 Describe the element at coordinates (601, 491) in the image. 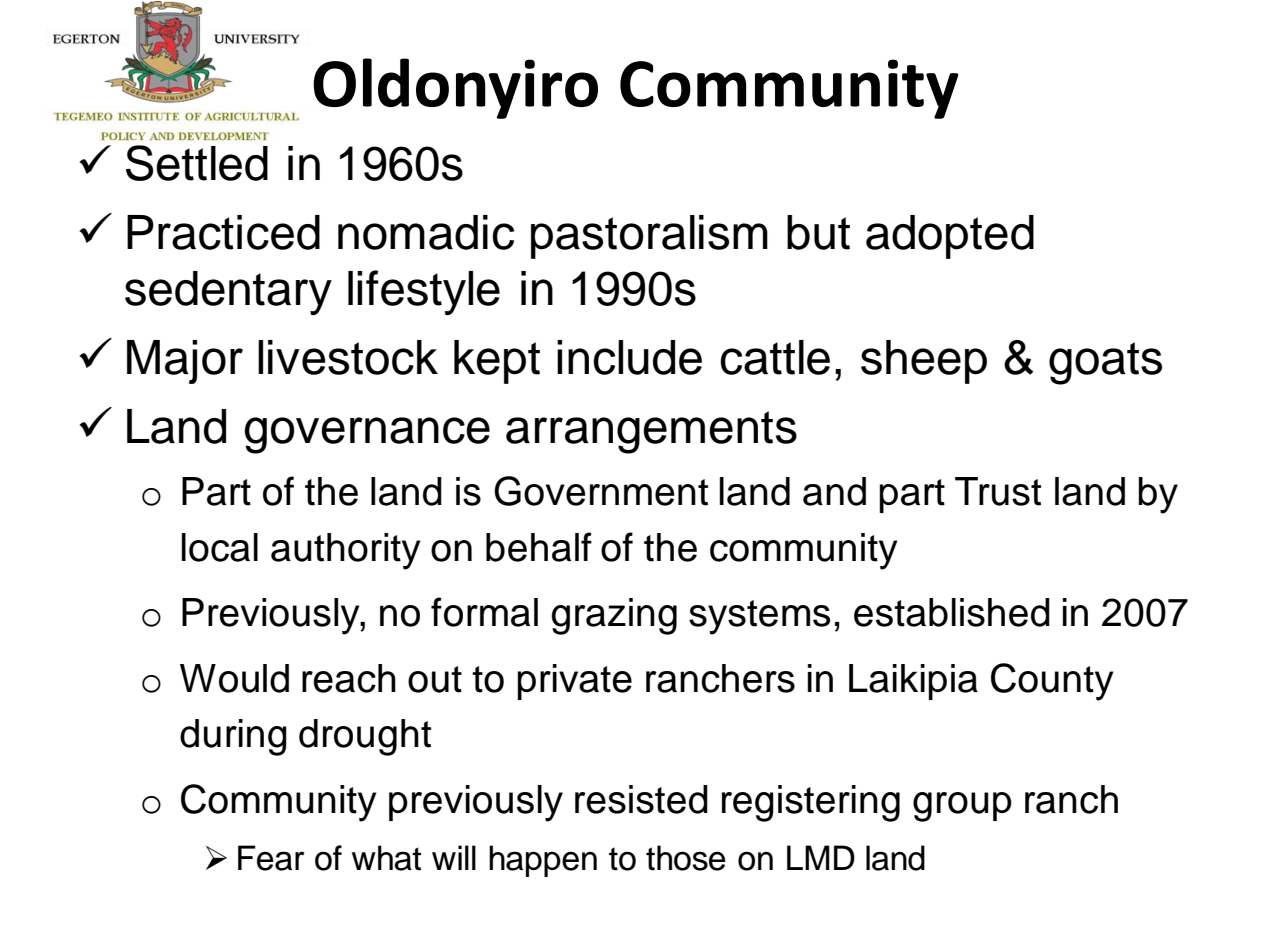

I see `Government` at that location.
